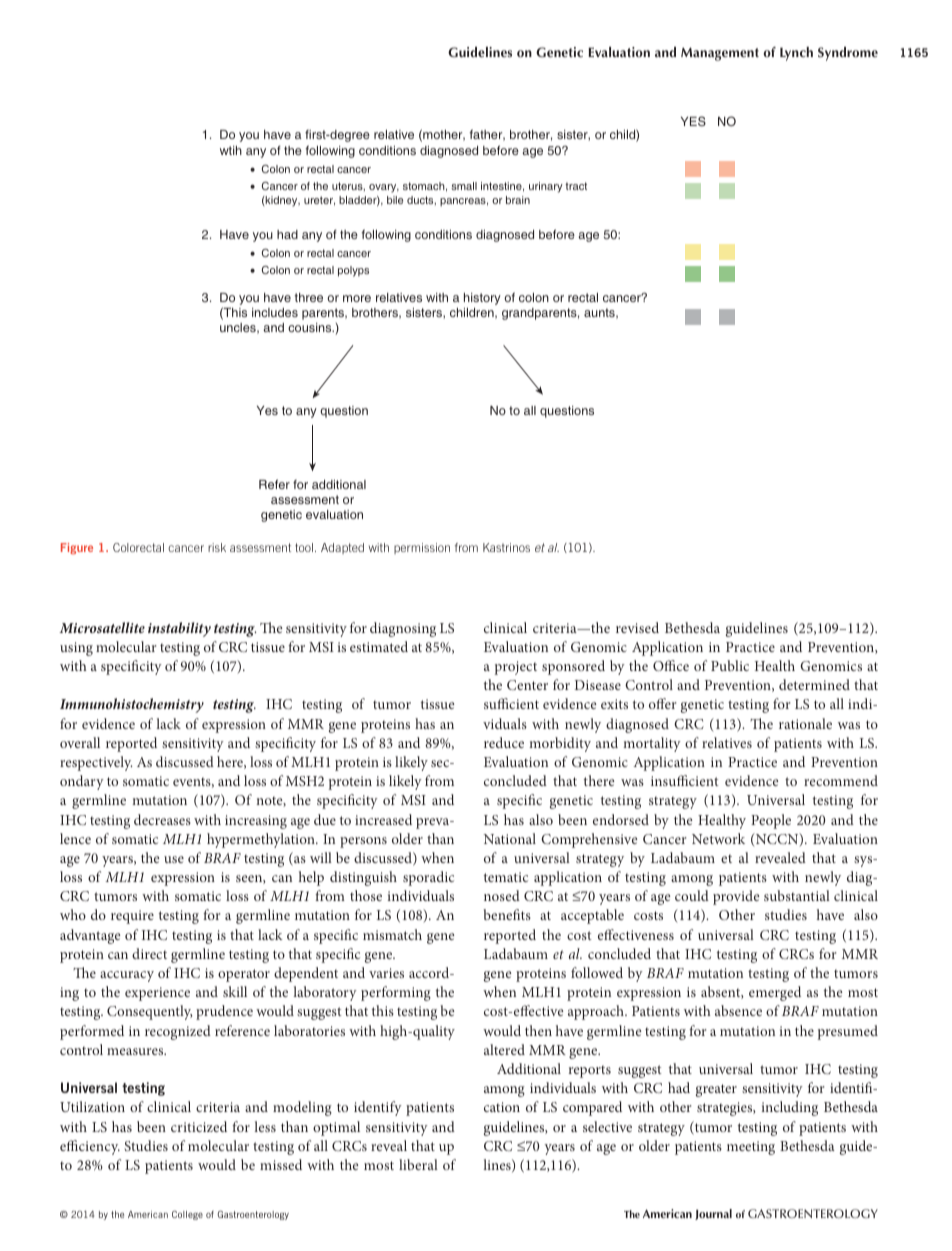  I want to click on wtih, so click(231, 150).
